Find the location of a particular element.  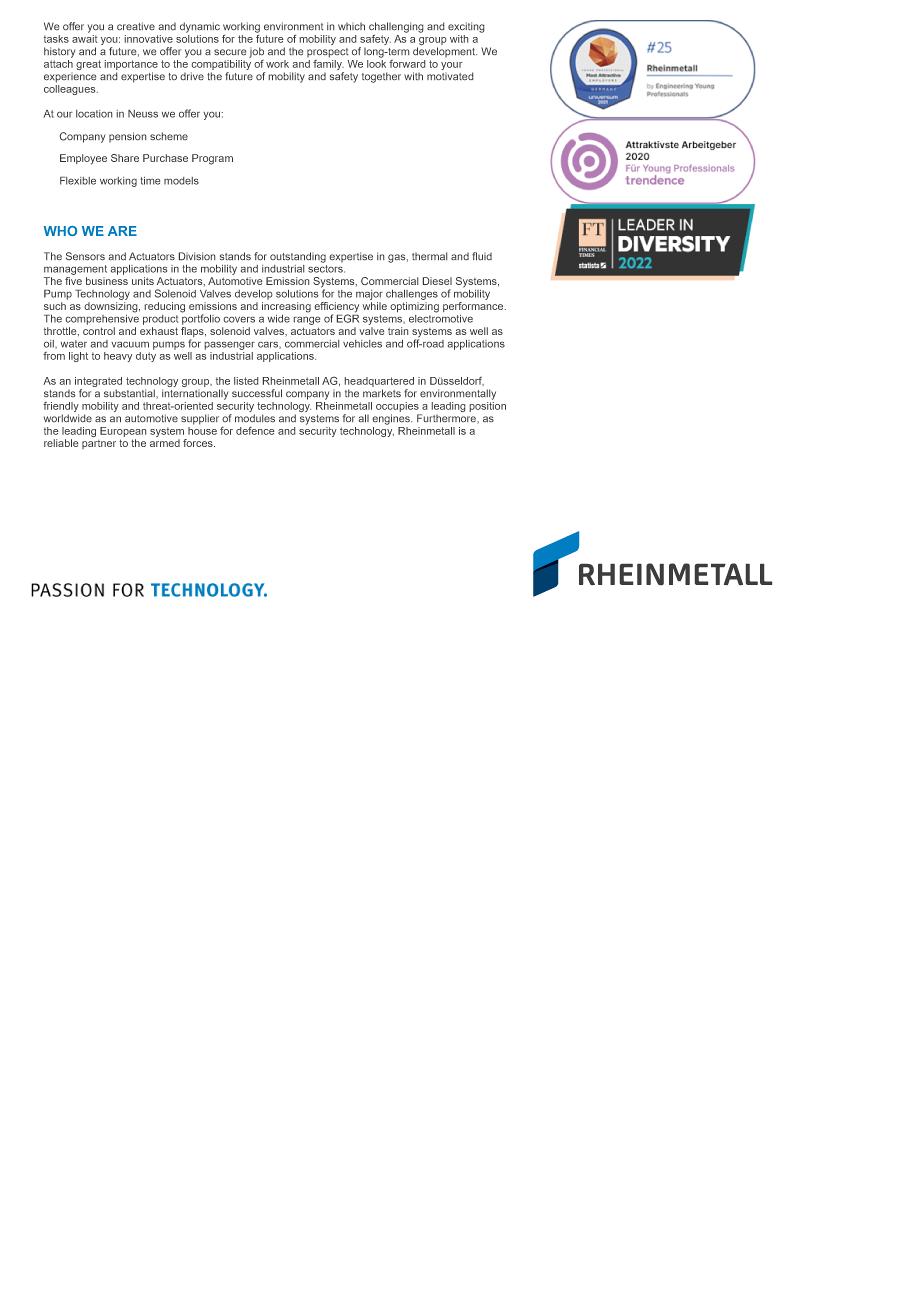

defence is located at coordinates (255, 431).
